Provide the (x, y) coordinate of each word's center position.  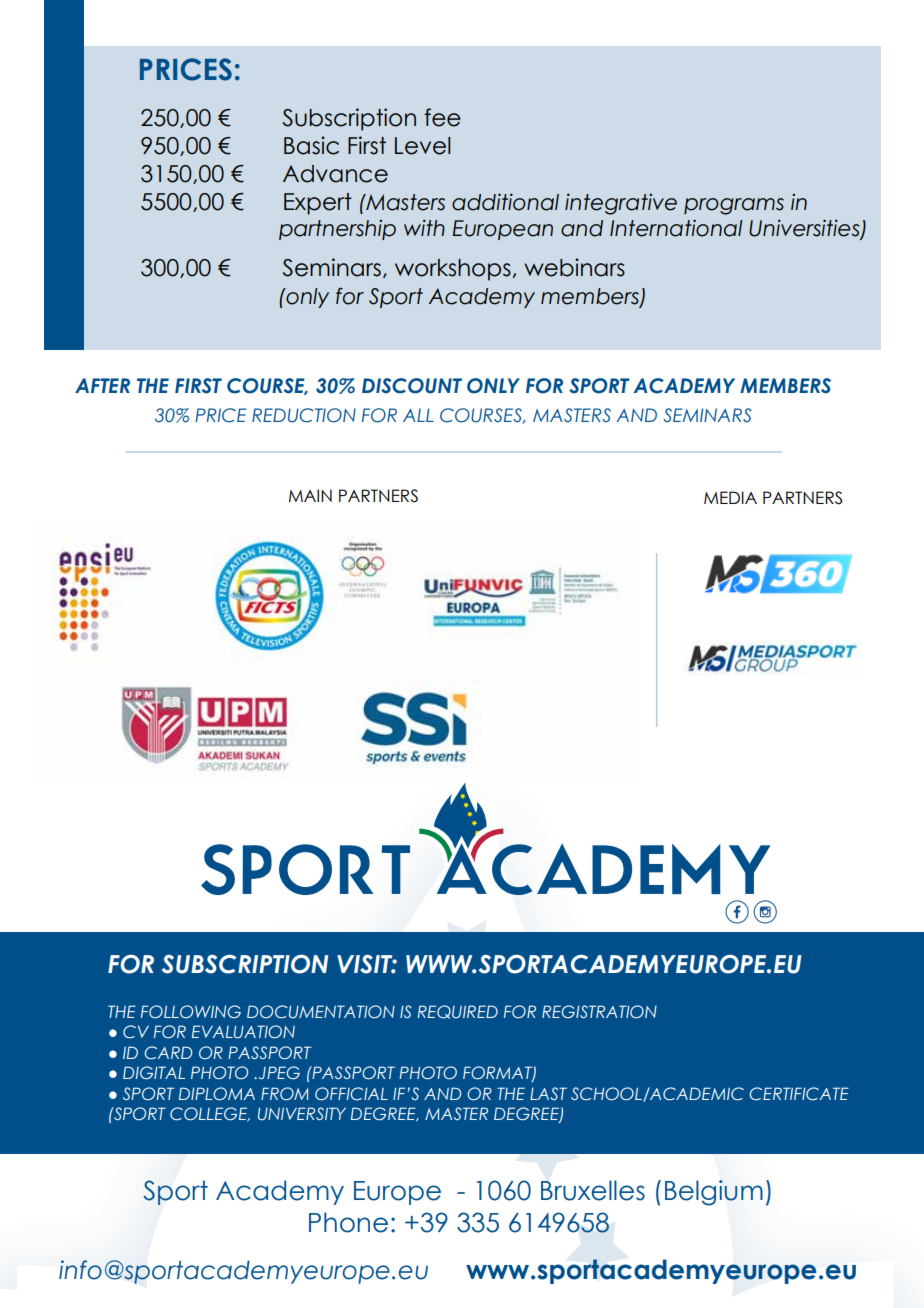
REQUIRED (458, 1012)
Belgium (714, 1193)
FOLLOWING (191, 1011)
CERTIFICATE (799, 1094)
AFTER (102, 385)
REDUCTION (304, 415)
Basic (311, 145)
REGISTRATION (599, 1011)
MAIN (310, 495)
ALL (418, 415)
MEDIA (730, 497)
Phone (348, 1222)
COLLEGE (210, 1114)
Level (422, 146)
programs (734, 206)
